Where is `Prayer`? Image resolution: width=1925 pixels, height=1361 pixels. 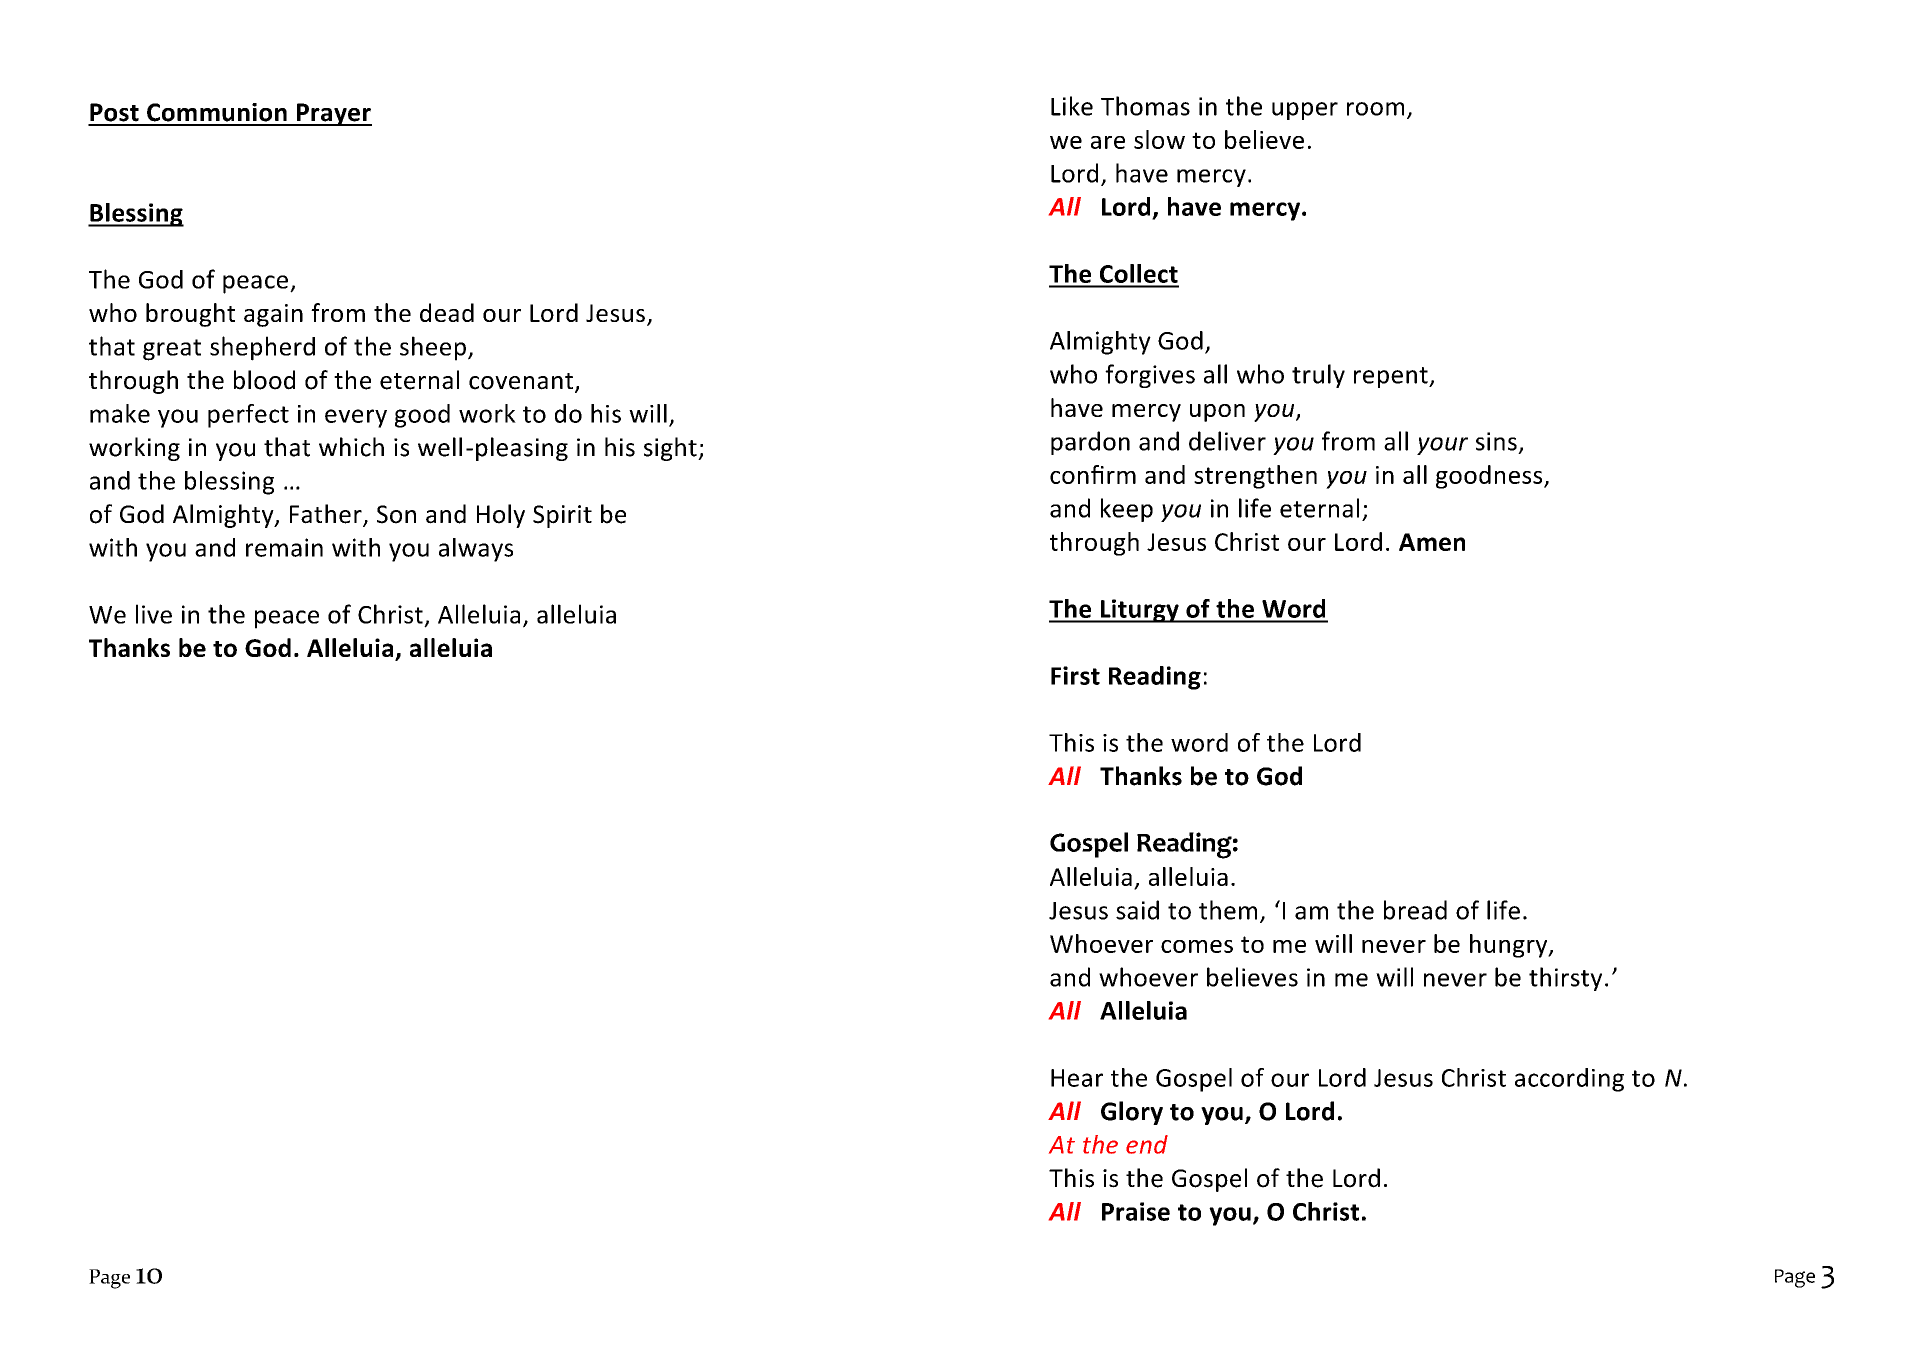
Prayer is located at coordinates (333, 114).
